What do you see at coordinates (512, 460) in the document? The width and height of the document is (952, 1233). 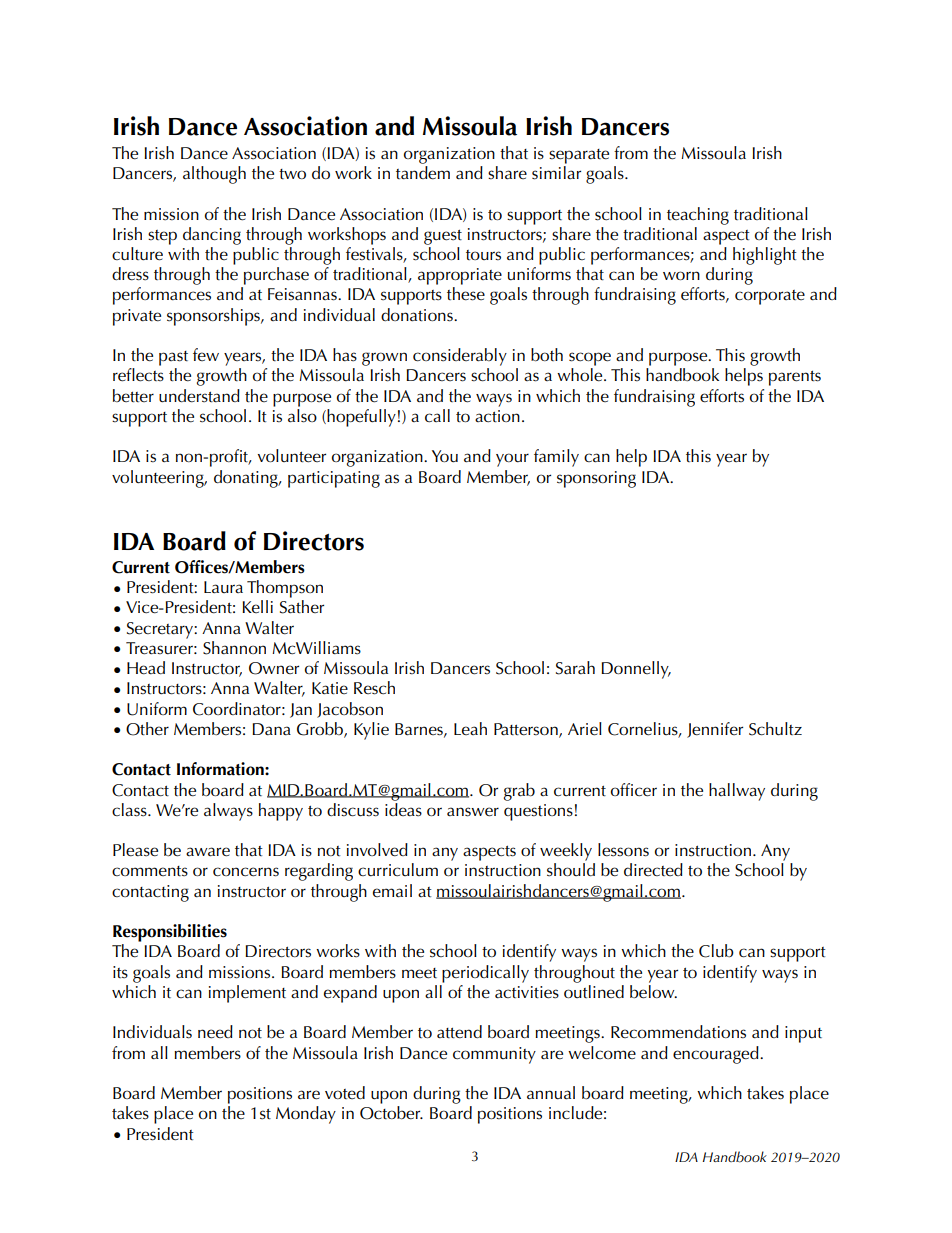 I see `your` at bounding box center [512, 460].
